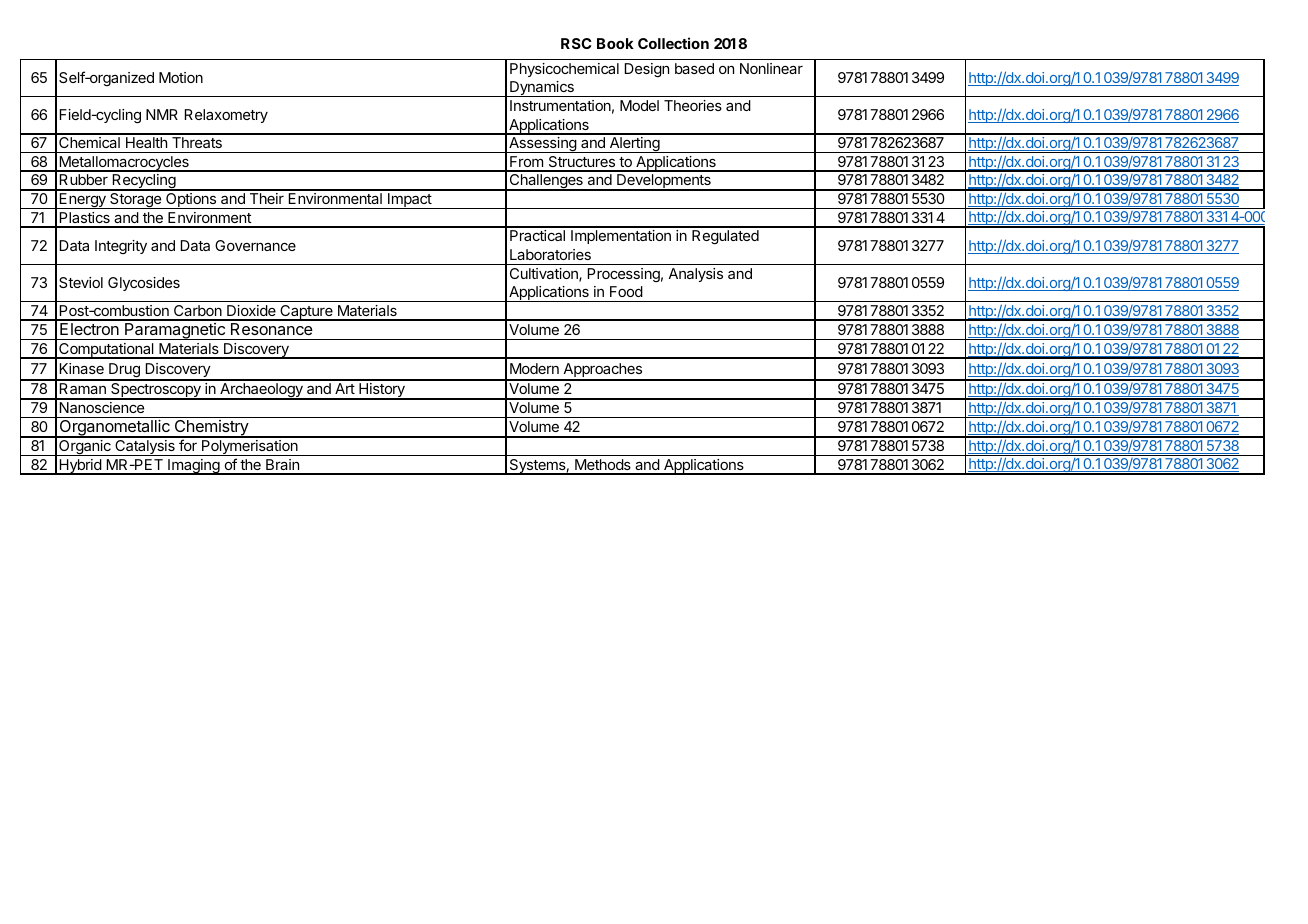  What do you see at coordinates (602, 371) in the document?
I see `Approaches` at bounding box center [602, 371].
